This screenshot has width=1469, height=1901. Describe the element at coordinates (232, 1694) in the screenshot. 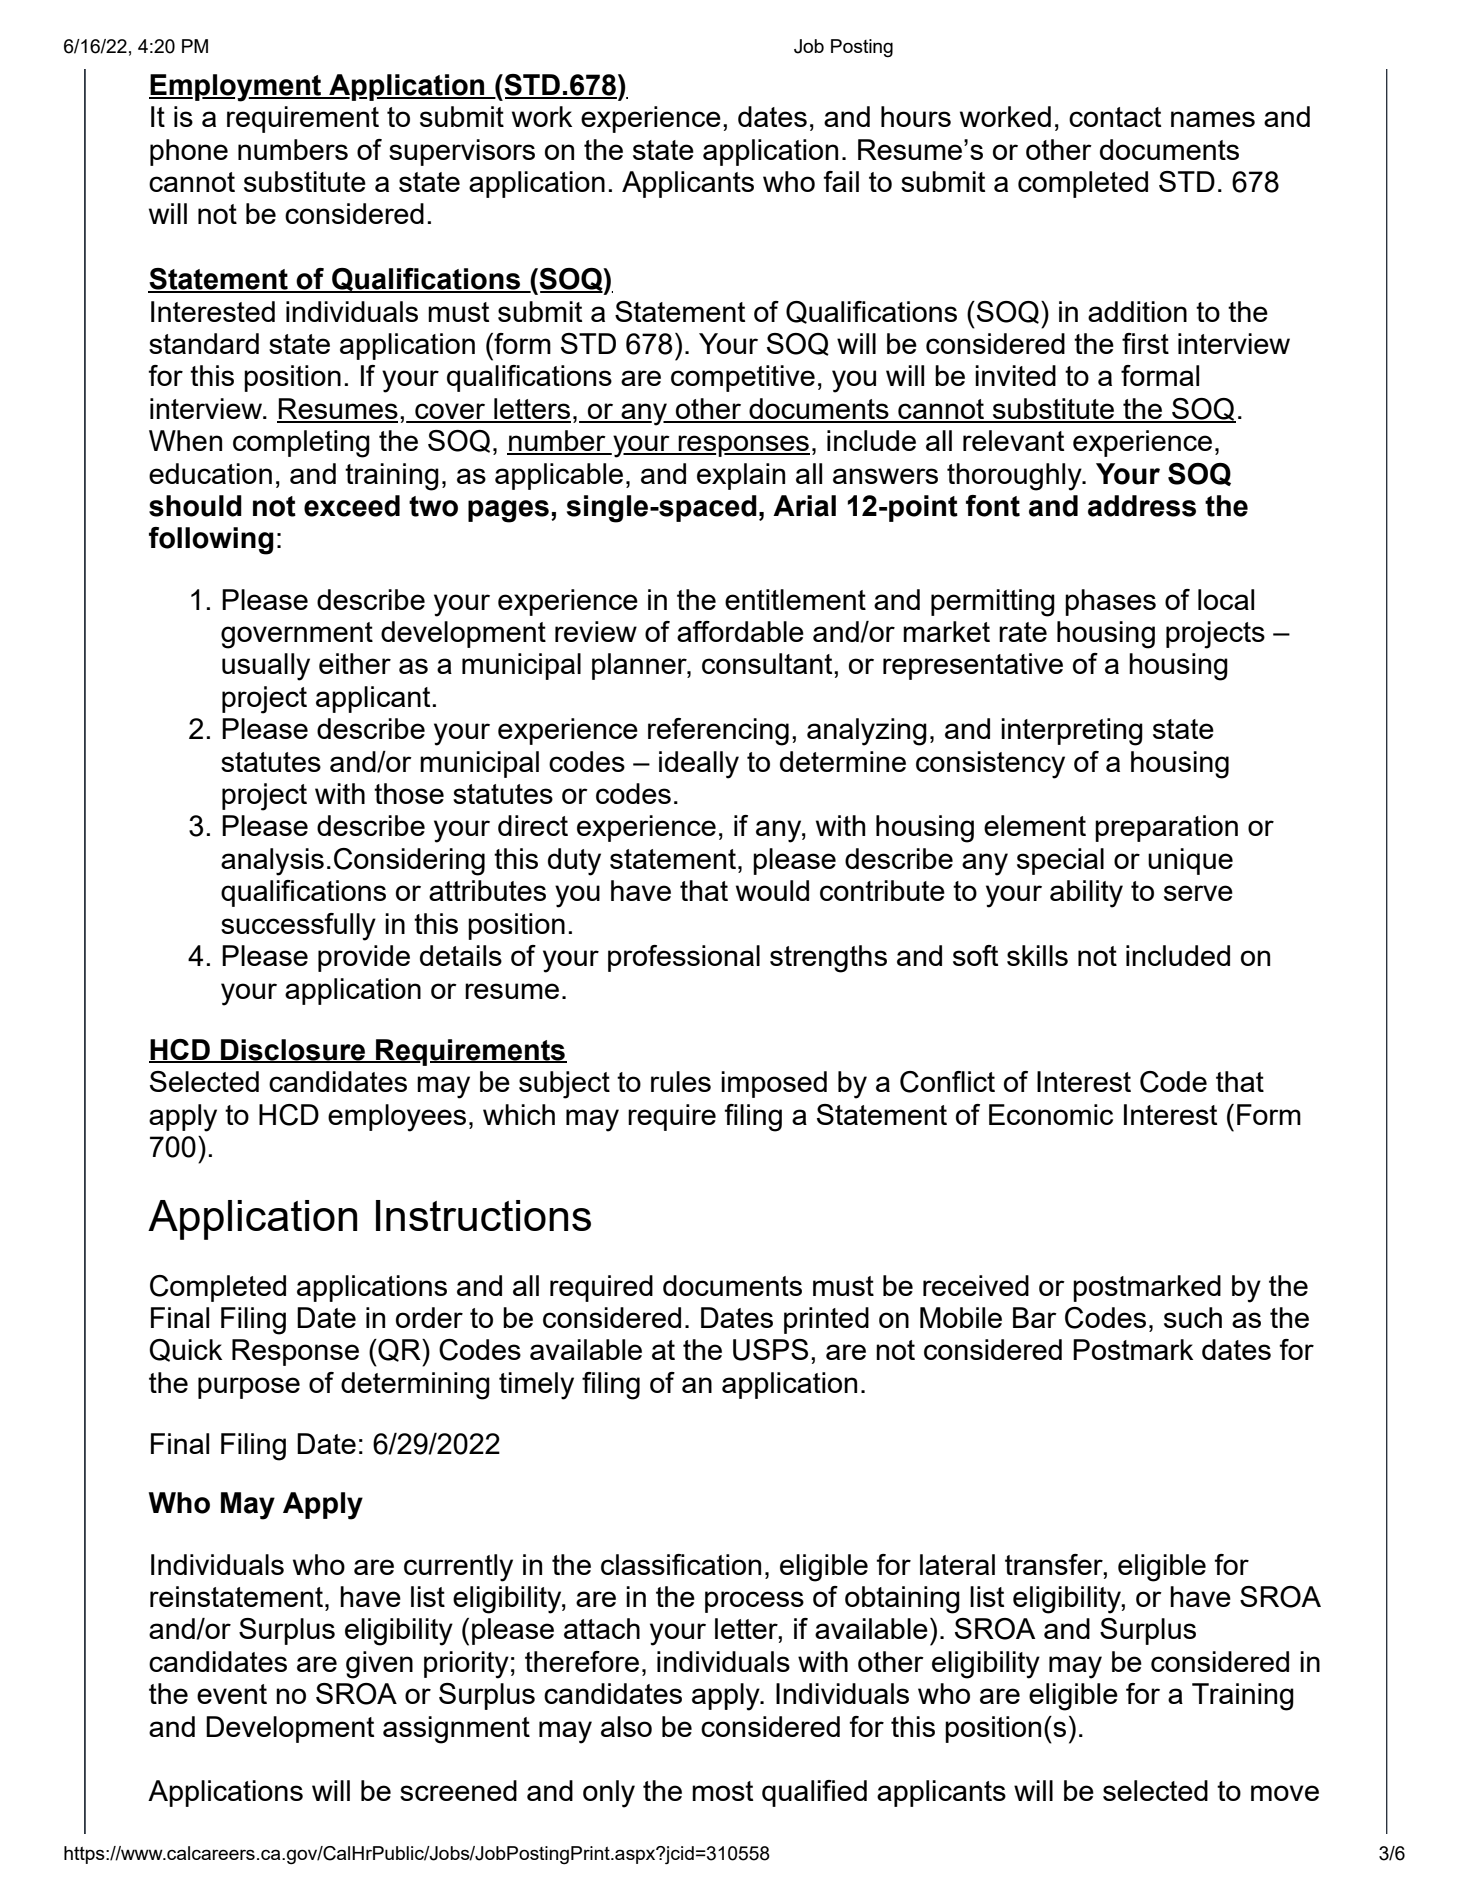

I see `event` at that location.
